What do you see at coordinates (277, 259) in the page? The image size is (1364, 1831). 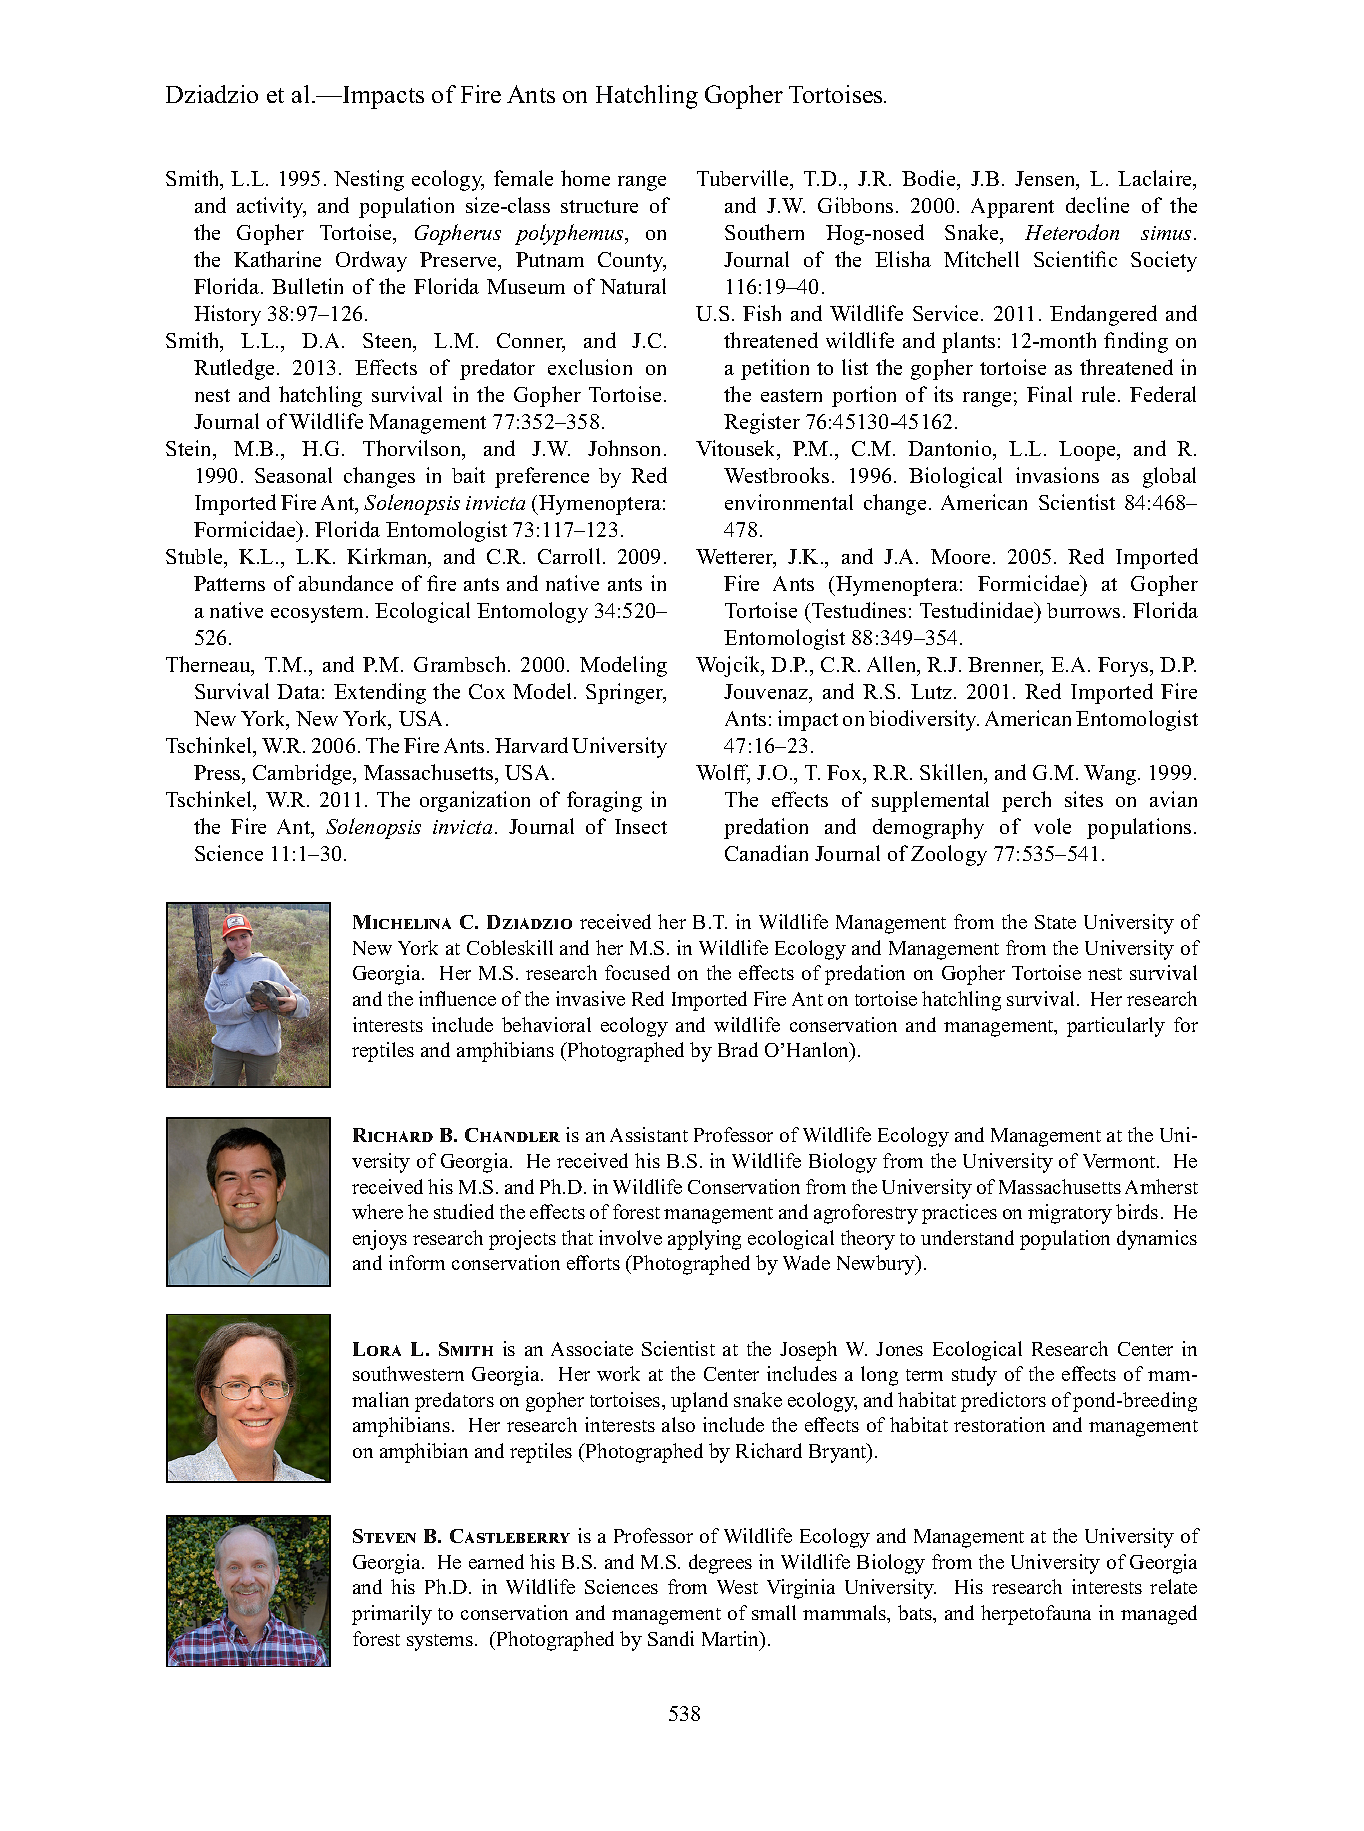 I see `Katharine` at bounding box center [277, 259].
